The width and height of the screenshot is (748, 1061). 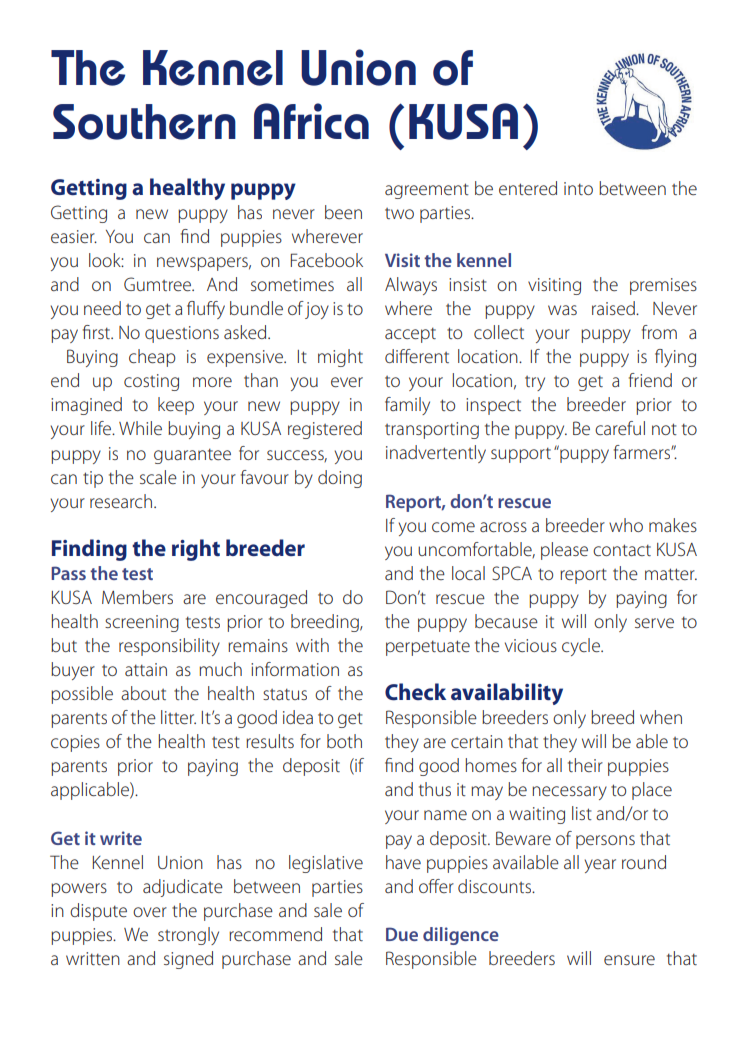 I want to click on research, so click(x=122, y=501).
